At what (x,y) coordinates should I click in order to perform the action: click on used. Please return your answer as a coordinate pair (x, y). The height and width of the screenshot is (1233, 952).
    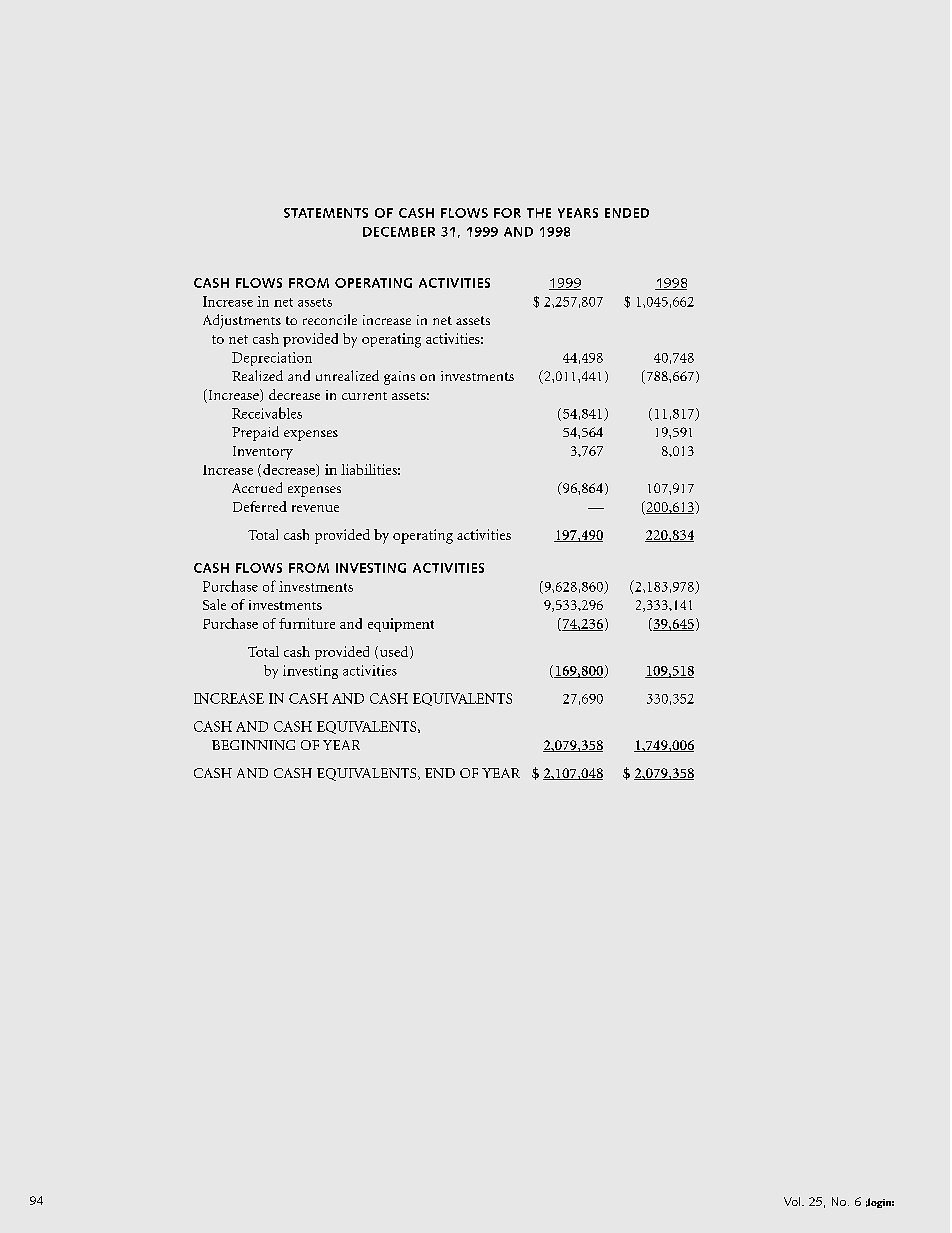
    Looking at the image, I should click on (395, 652).
